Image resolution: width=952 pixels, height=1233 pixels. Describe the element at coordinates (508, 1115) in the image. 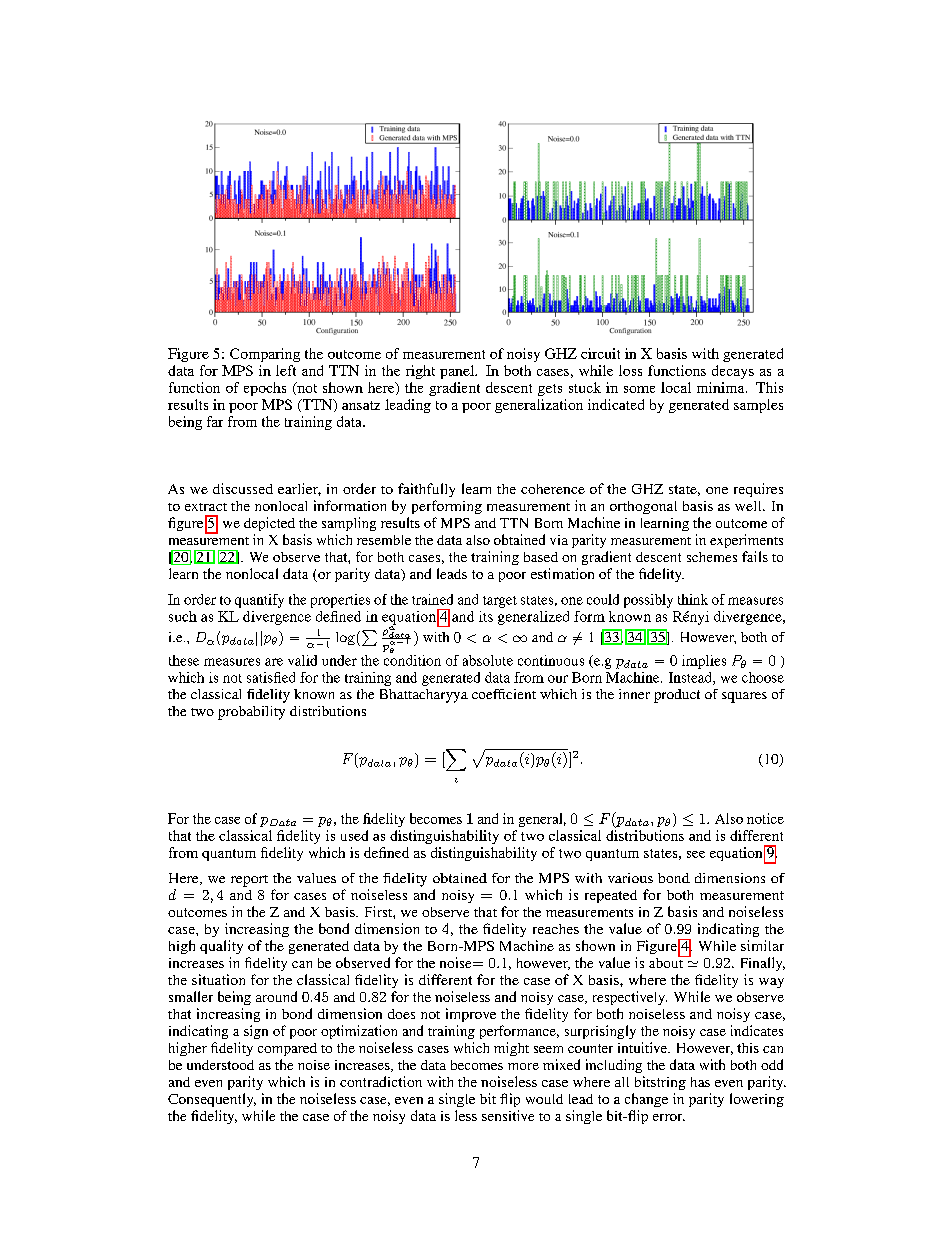

I see `sensitive` at that location.
